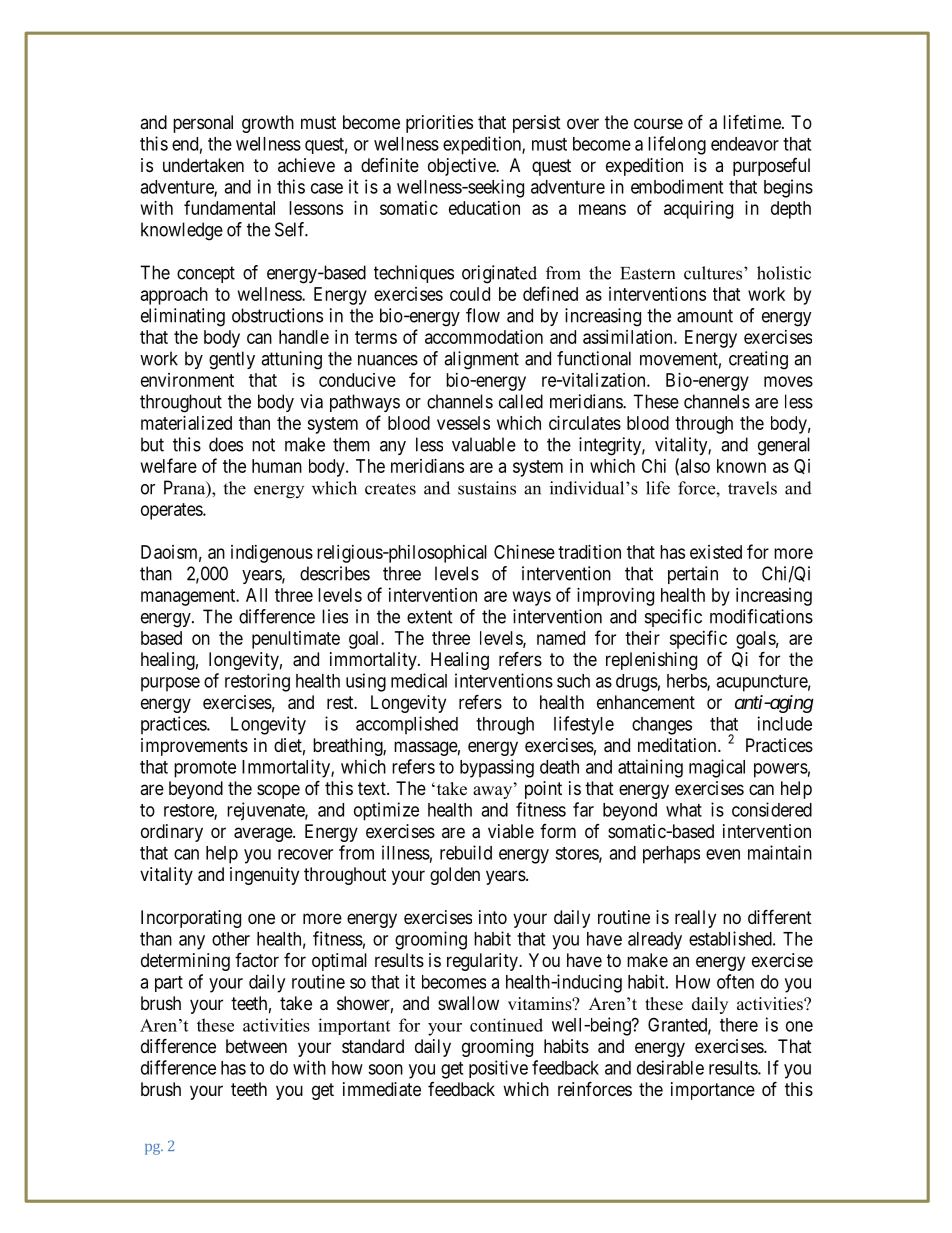  What do you see at coordinates (693, 575) in the image?
I see `pertain` at bounding box center [693, 575].
